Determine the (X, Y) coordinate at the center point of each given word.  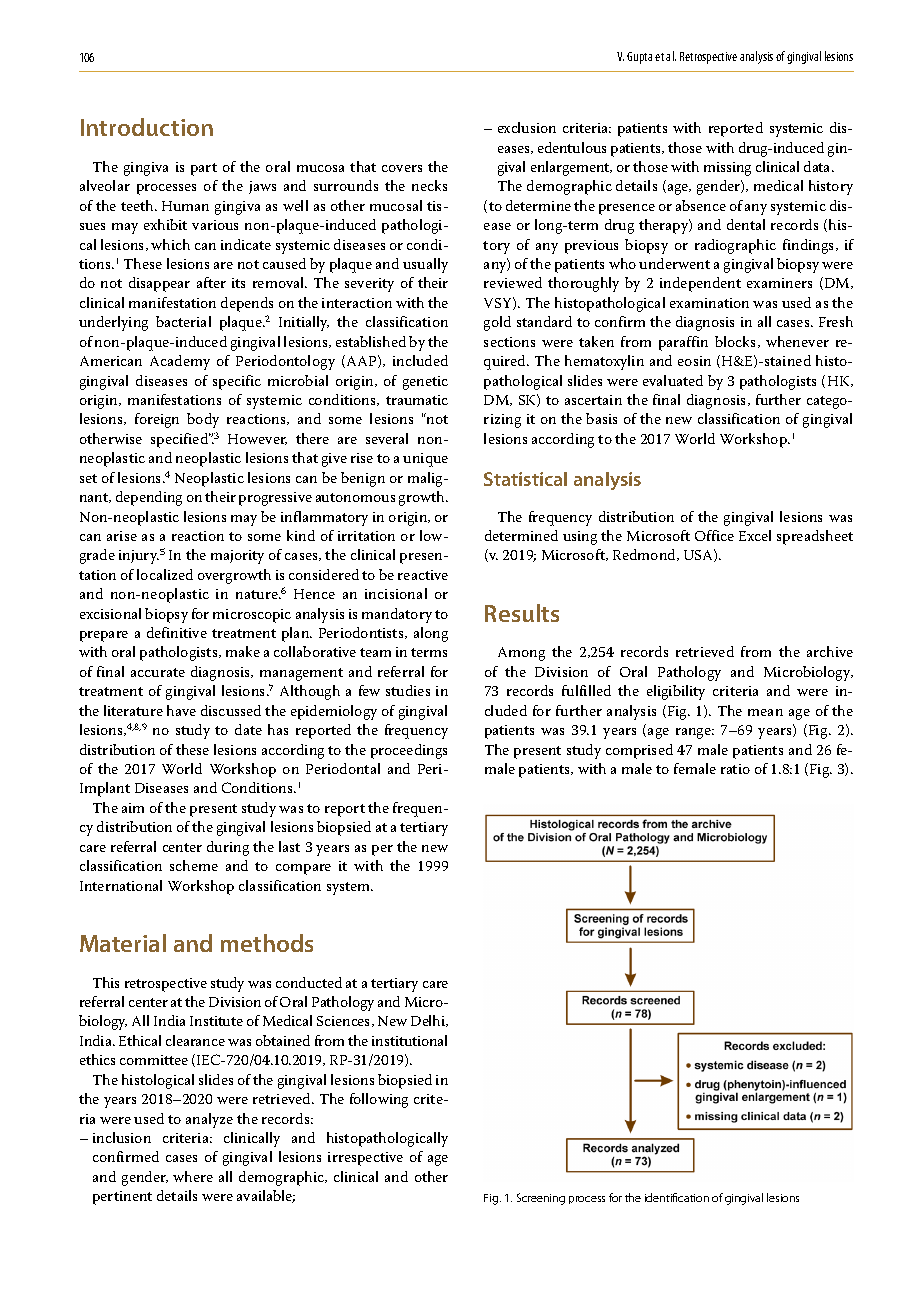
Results (522, 613)
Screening (541, 1199)
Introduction (147, 127)
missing (727, 169)
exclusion (527, 127)
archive (830, 651)
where (193, 1176)
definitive (177, 632)
